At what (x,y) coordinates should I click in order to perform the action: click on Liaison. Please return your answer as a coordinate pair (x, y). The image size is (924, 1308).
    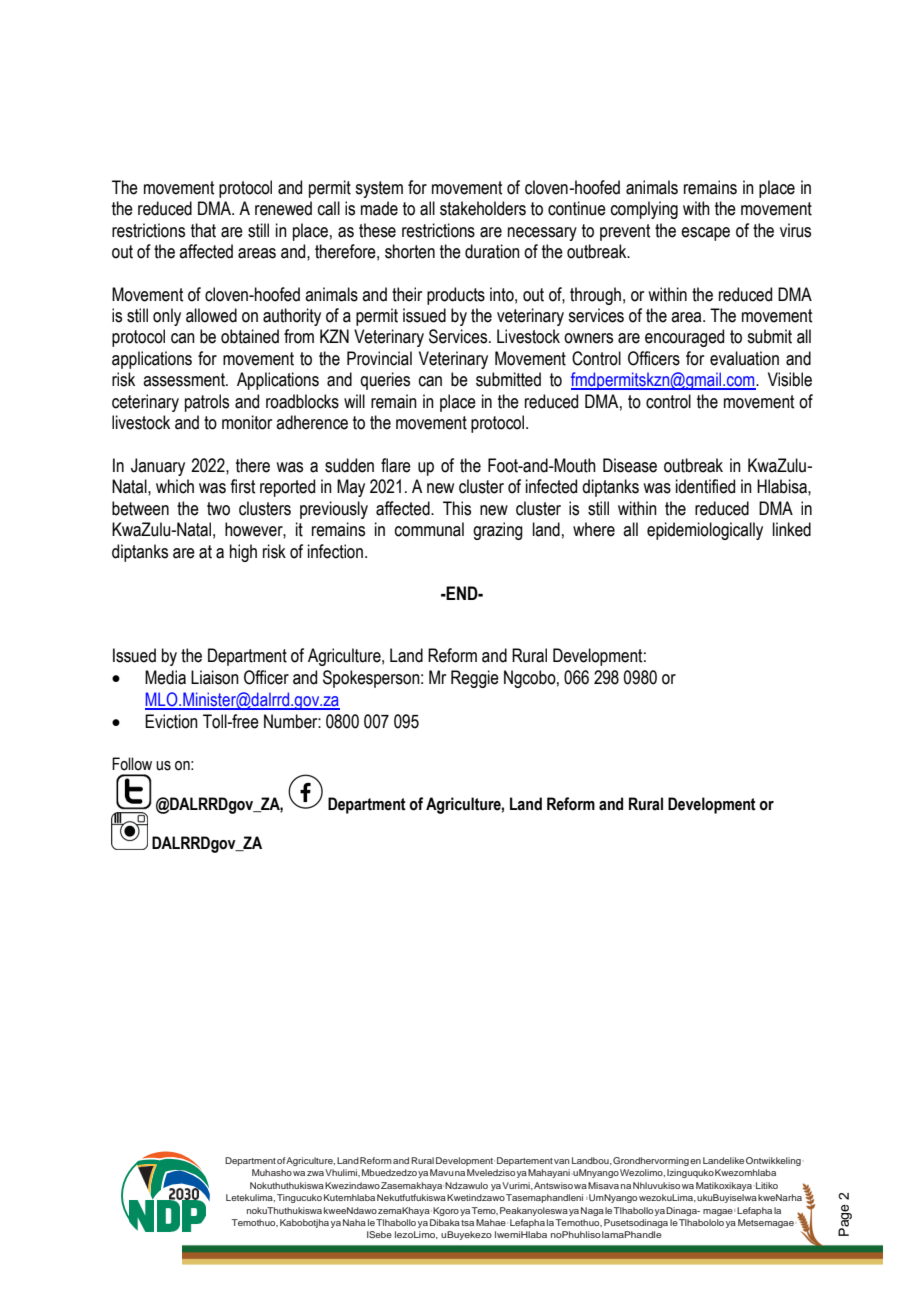
    Looking at the image, I should click on (215, 677).
